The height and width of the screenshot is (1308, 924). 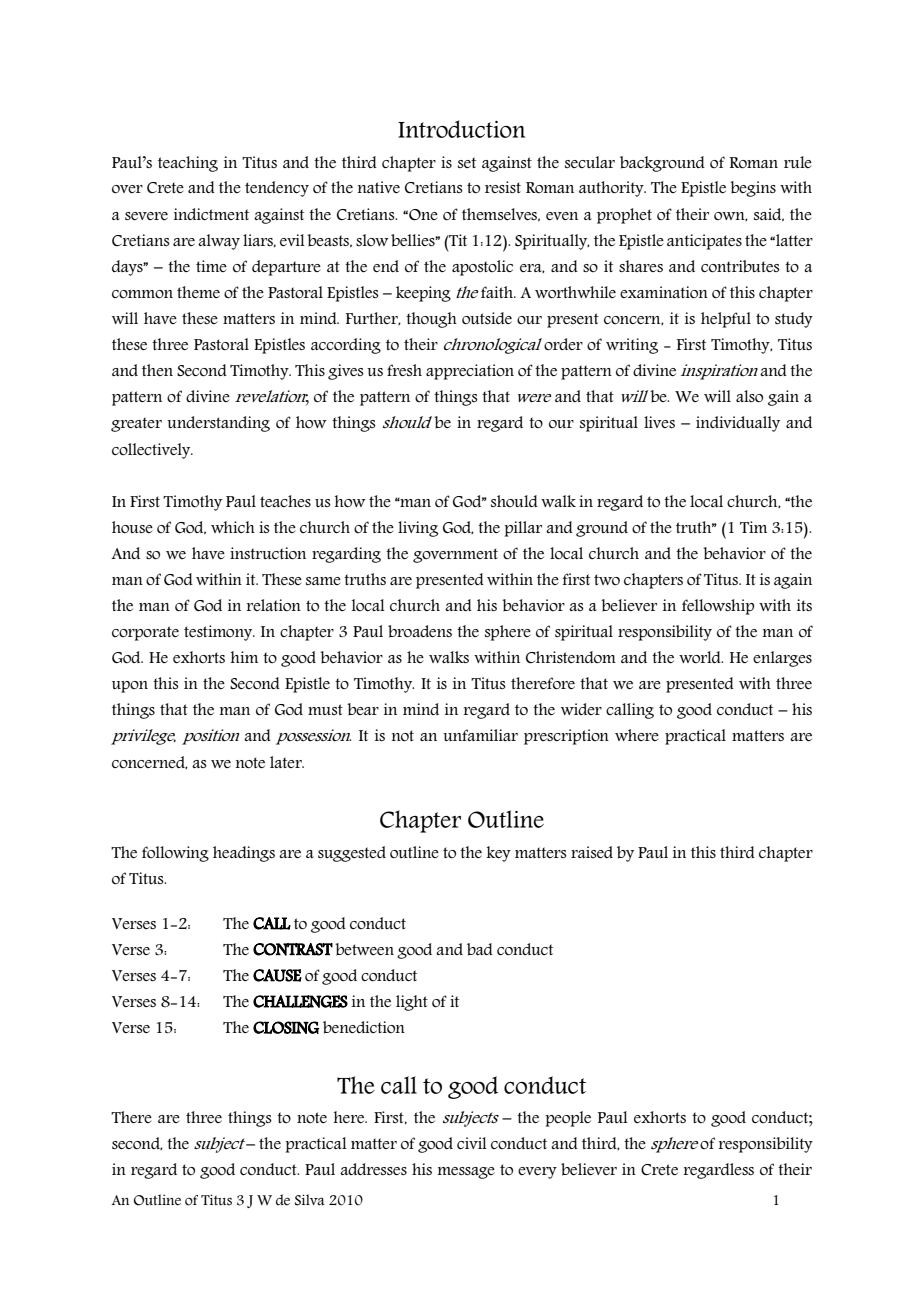 What do you see at coordinates (233, 527) in the screenshot?
I see `which` at bounding box center [233, 527].
